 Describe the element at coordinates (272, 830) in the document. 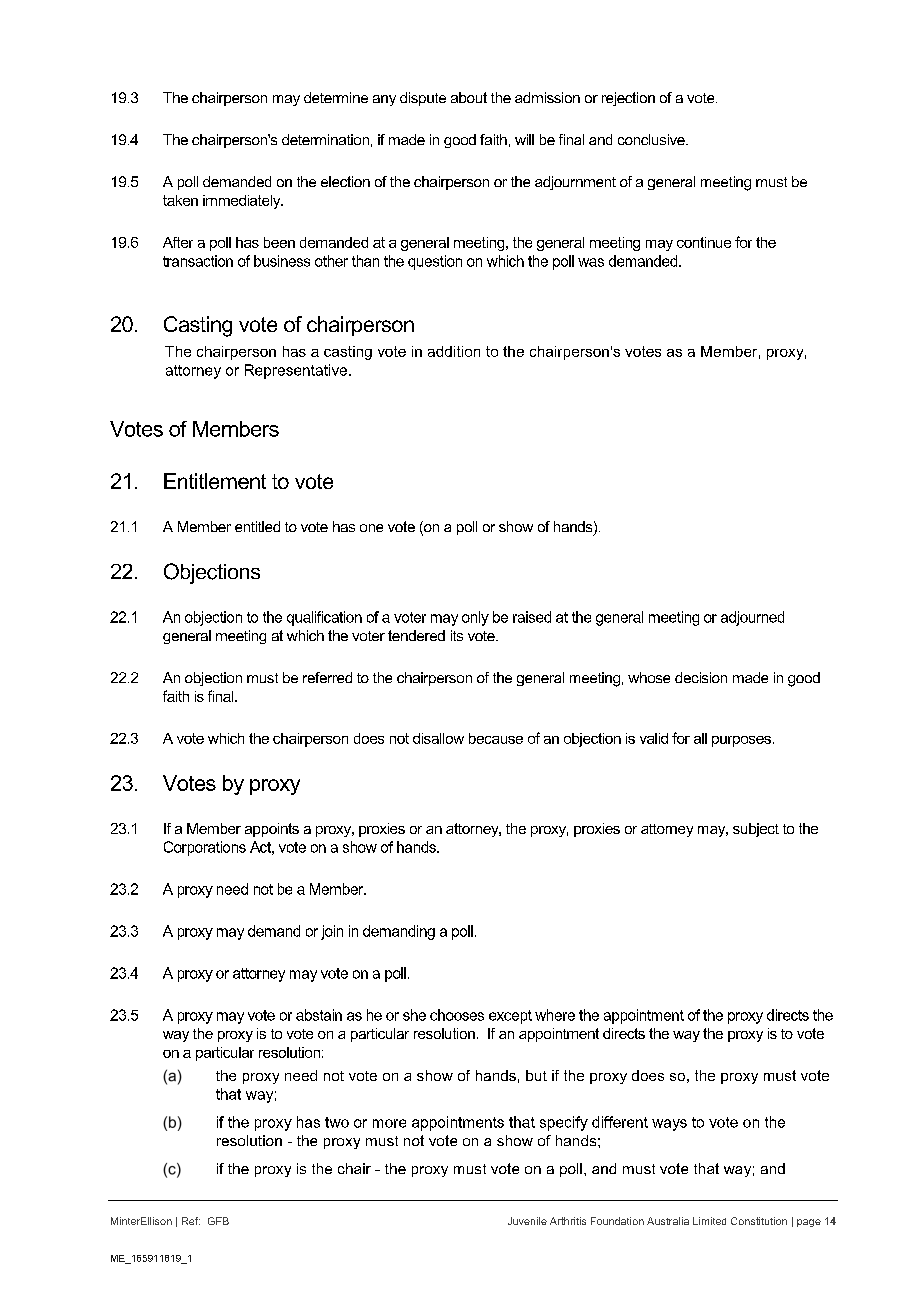

I see `appoints` at that location.
